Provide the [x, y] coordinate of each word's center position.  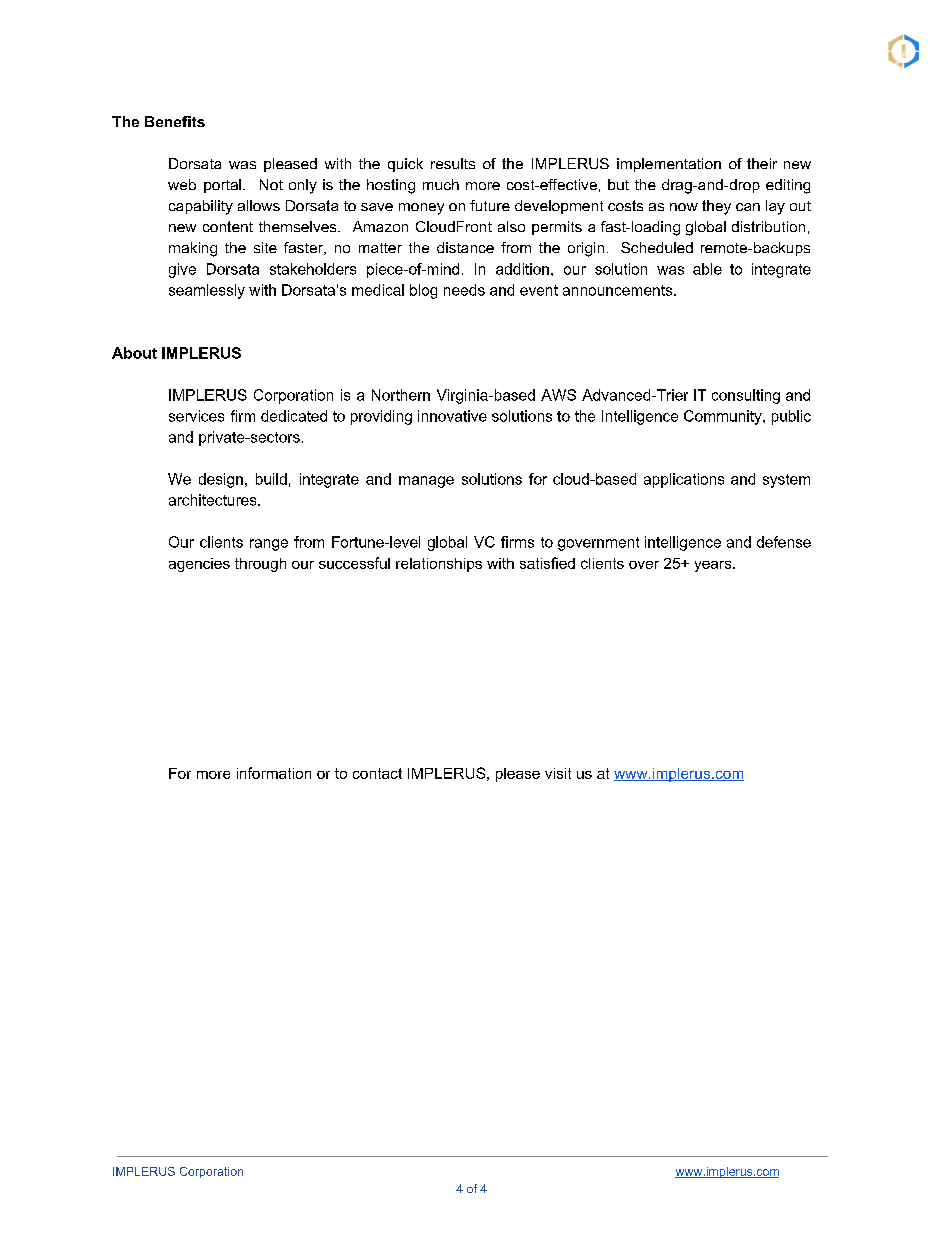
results [453, 163]
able [707, 269]
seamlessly [207, 291]
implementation [669, 165]
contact [377, 773]
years [714, 566]
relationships [439, 565]
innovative [452, 416]
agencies [199, 565]
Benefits [175, 121]
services [196, 416]
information [274, 773]
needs [464, 290]
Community [724, 417]
